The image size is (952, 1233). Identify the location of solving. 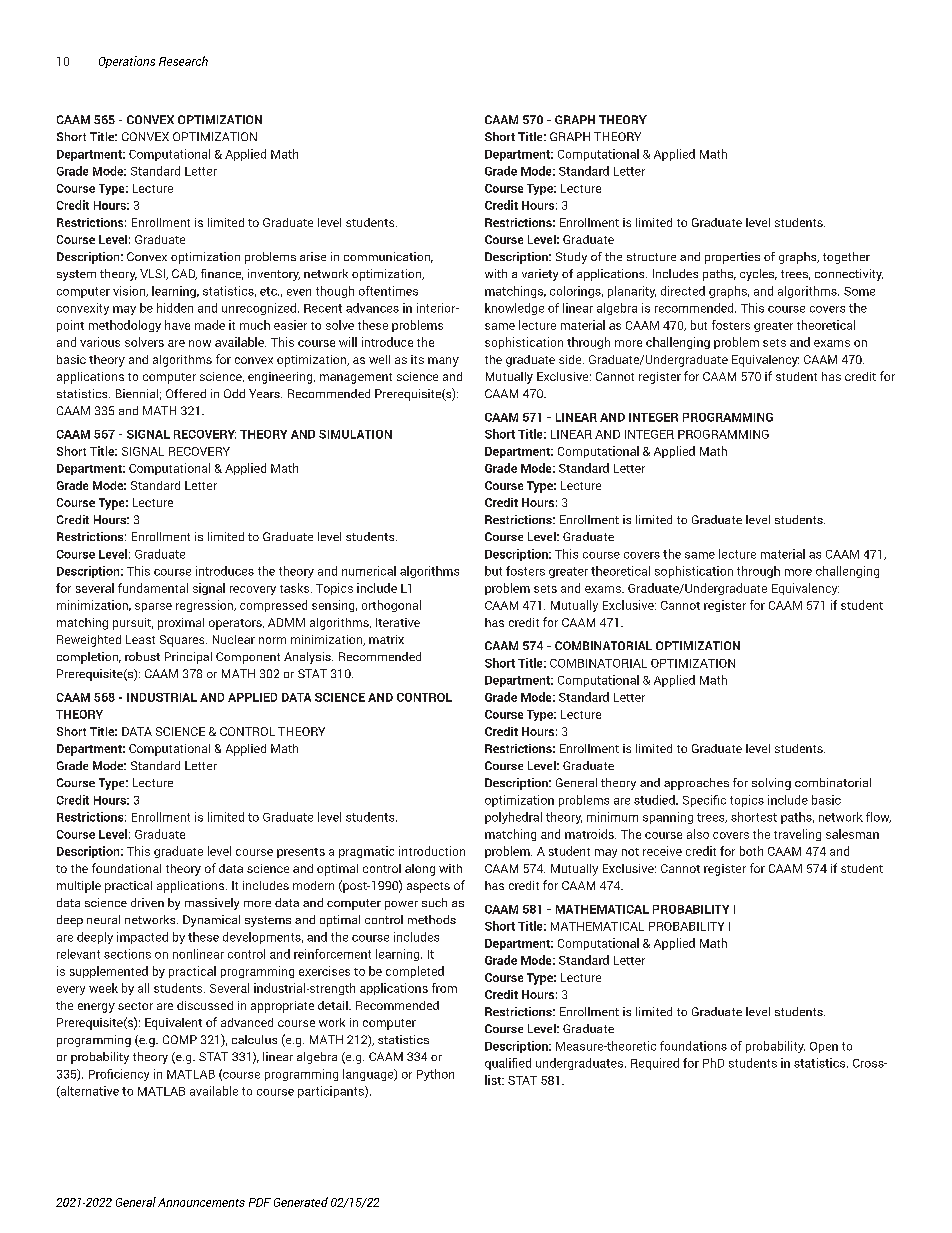
(771, 784).
